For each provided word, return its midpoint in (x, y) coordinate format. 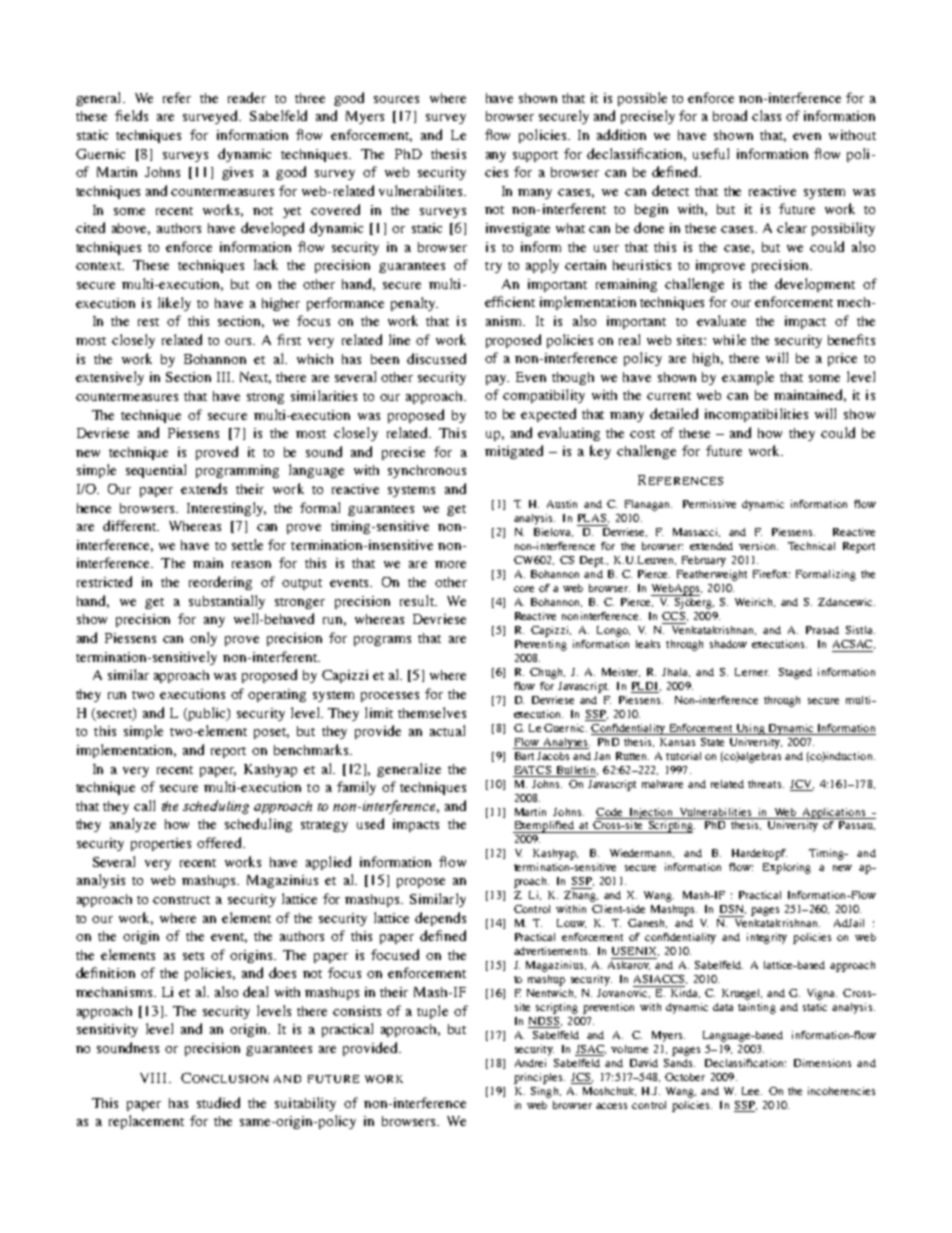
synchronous (427, 471)
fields (131, 115)
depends (440, 919)
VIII (155, 1078)
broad (730, 115)
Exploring (787, 868)
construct (181, 900)
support (535, 156)
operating (277, 695)
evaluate (721, 320)
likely (174, 304)
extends (204, 488)
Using (750, 729)
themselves (432, 712)
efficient (510, 301)
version (758, 546)
